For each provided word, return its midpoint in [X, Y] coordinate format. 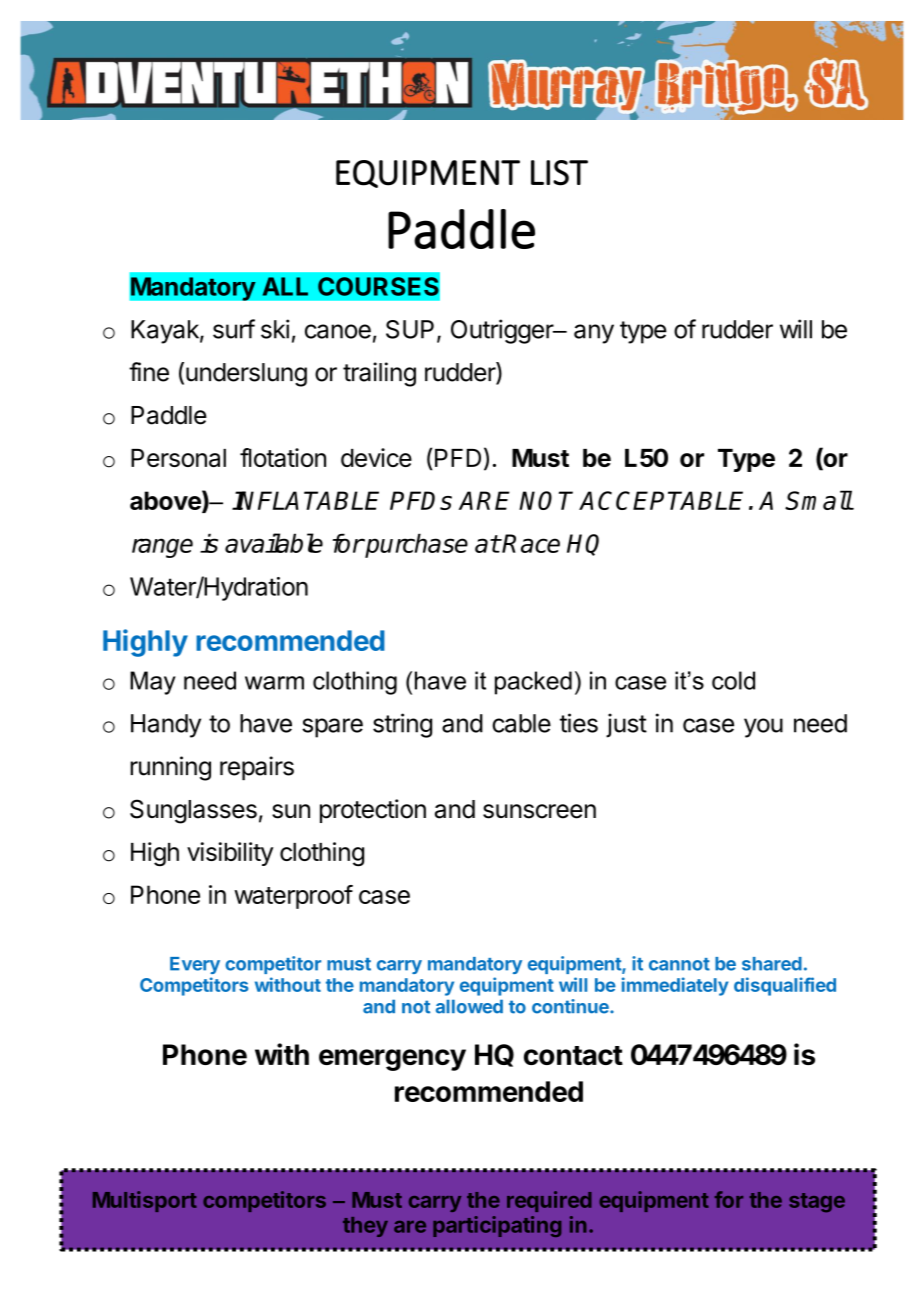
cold [733, 680]
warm [274, 683]
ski [275, 329]
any [594, 334]
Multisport [145, 1201]
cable [521, 723]
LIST [559, 173]
